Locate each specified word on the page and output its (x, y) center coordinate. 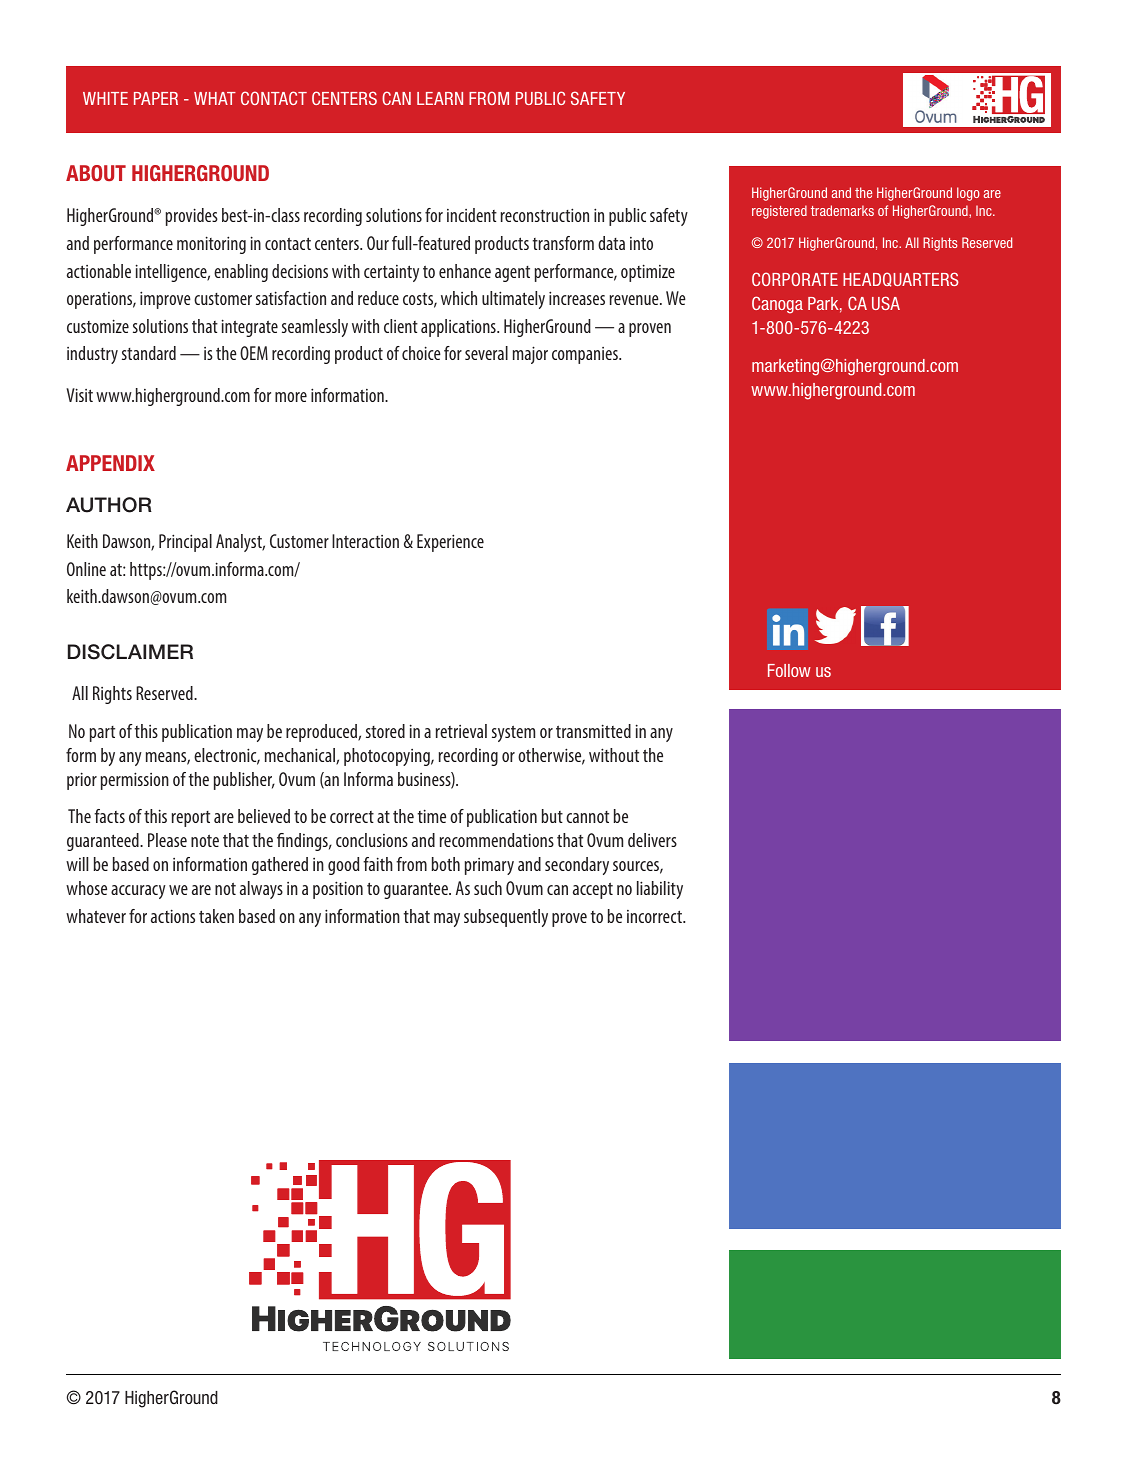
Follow (789, 670)
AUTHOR (109, 505)
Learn (440, 98)
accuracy (138, 892)
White (105, 98)
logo (968, 194)
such (488, 888)
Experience (450, 543)
